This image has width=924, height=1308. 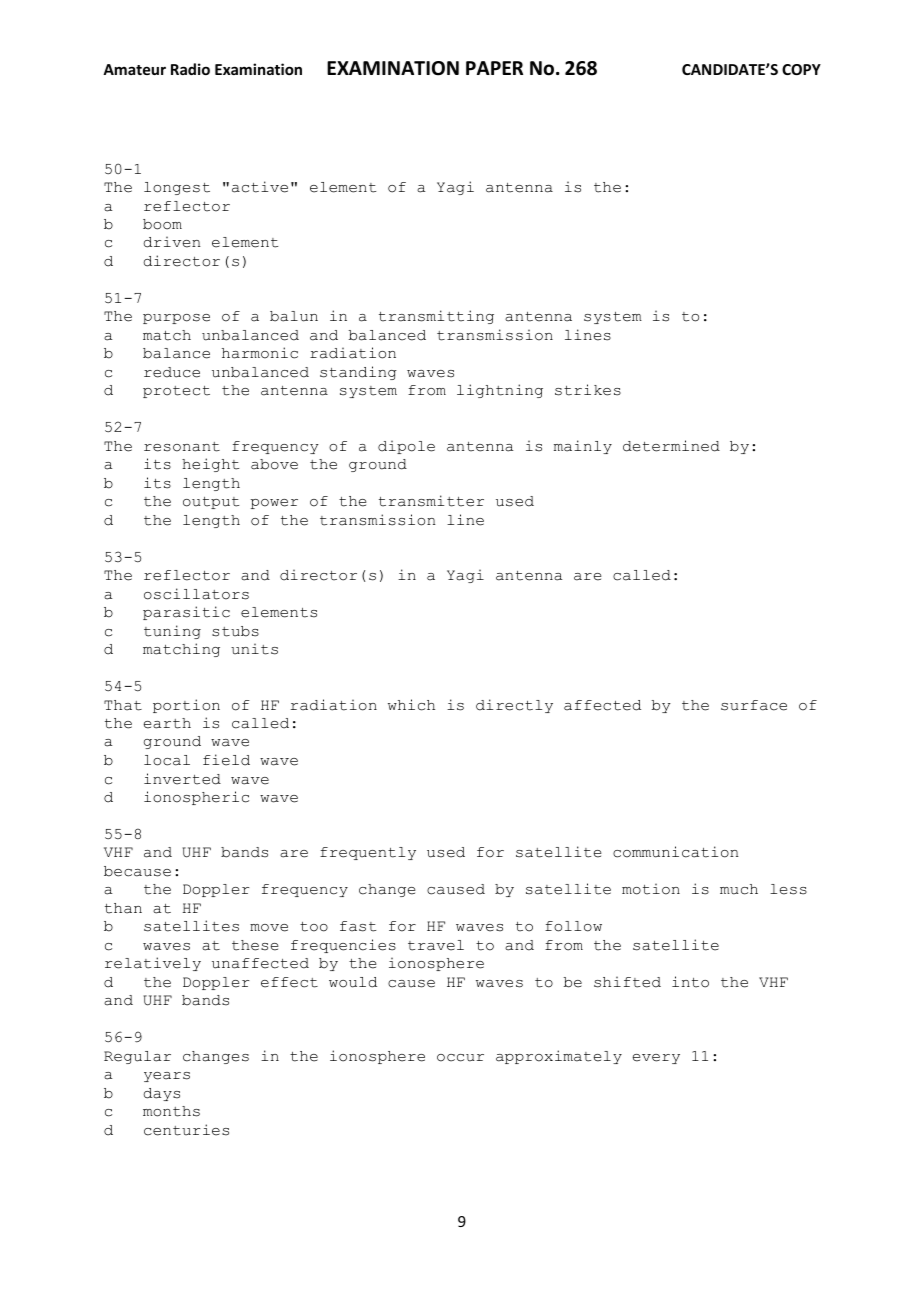 What do you see at coordinates (171, 1111) in the image?
I see `months` at bounding box center [171, 1111].
